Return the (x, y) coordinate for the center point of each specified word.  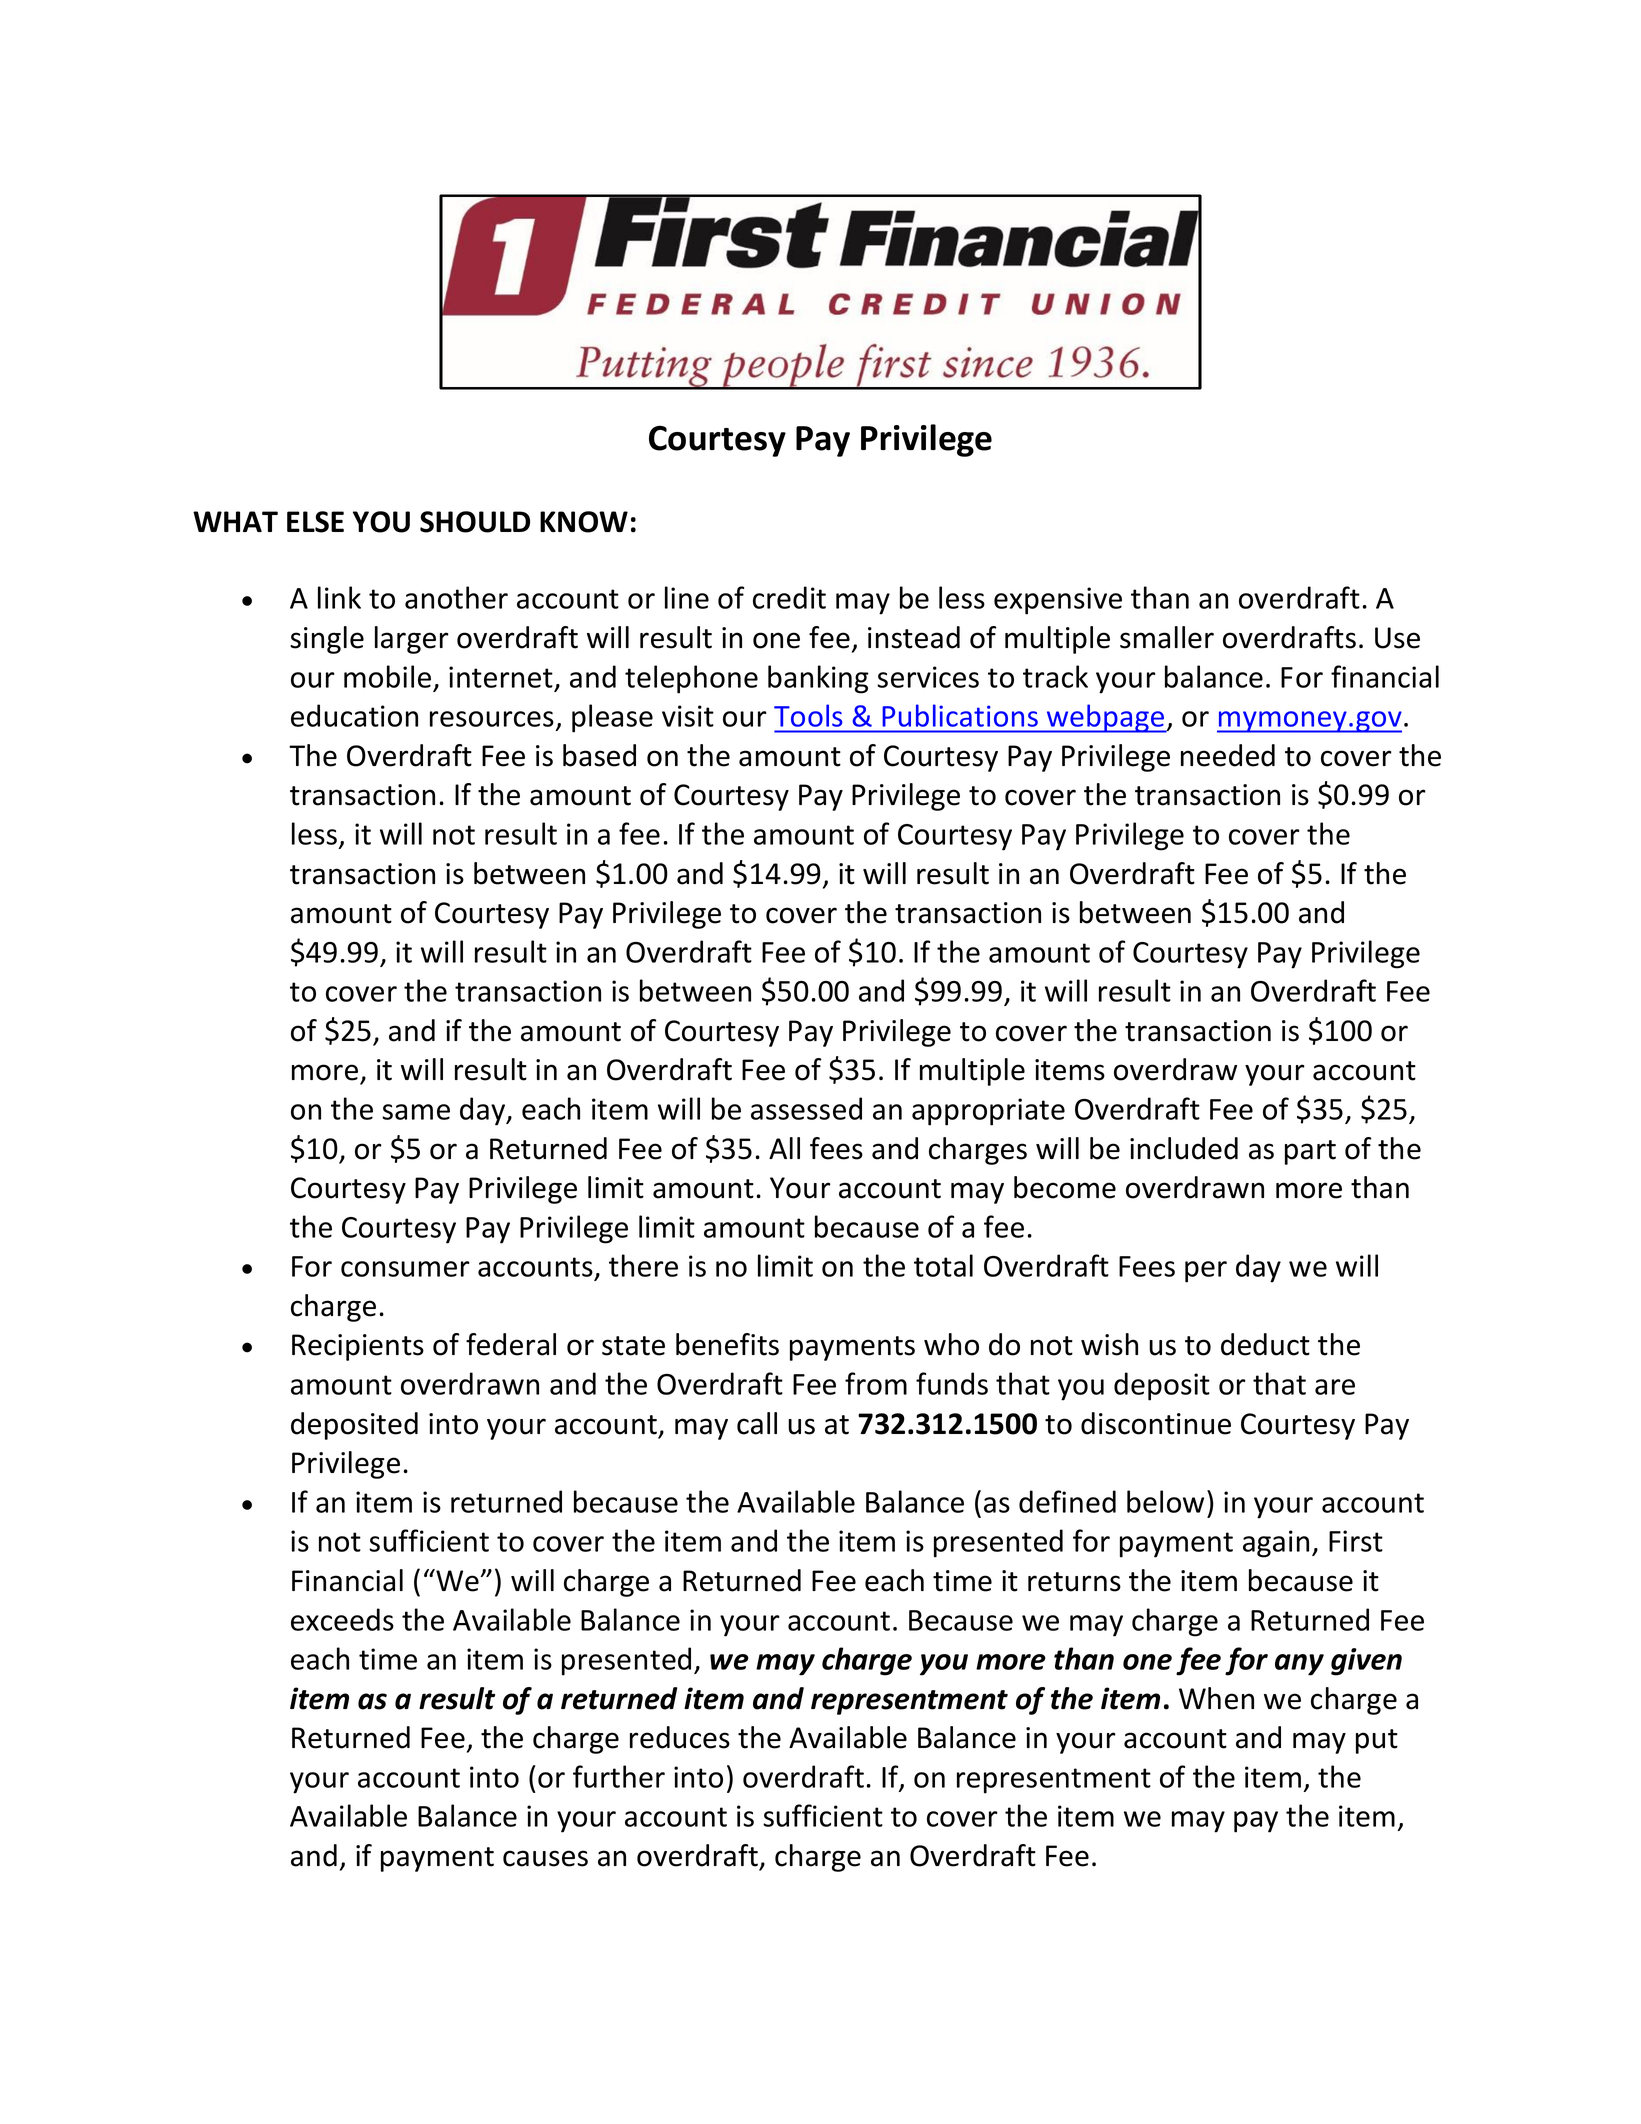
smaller (1167, 637)
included (1184, 1148)
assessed (806, 1108)
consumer (405, 1269)
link (339, 597)
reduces (680, 1737)
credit (789, 597)
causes (545, 1858)
